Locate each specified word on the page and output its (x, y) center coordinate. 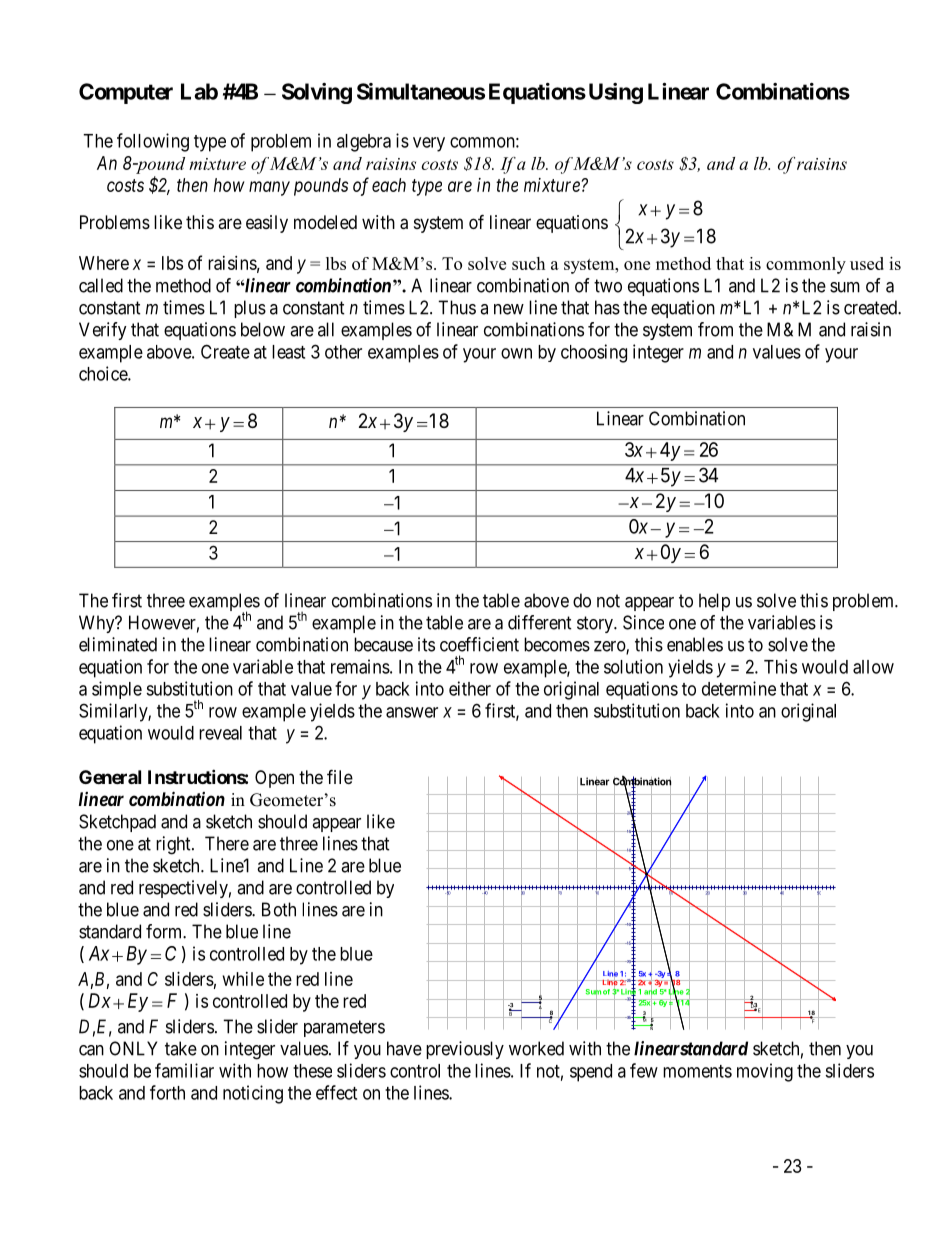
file (340, 776)
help (714, 602)
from (715, 329)
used (867, 263)
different (540, 622)
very (429, 144)
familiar (184, 1070)
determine (739, 688)
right (174, 845)
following (153, 142)
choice (104, 373)
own (516, 353)
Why (98, 624)
